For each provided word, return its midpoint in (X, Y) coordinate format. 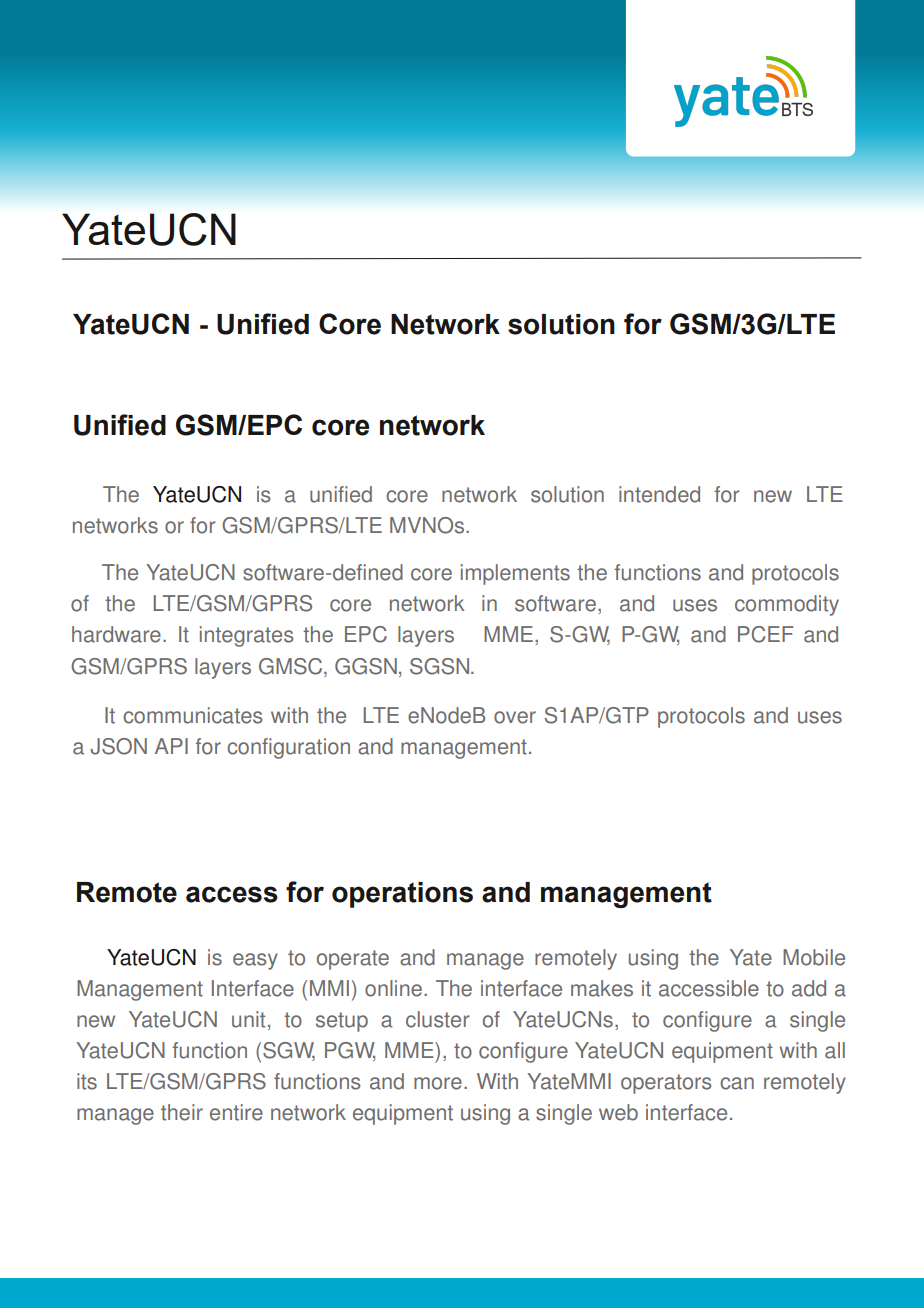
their (182, 1112)
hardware (116, 634)
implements (515, 574)
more (438, 1083)
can (737, 1083)
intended (659, 494)
